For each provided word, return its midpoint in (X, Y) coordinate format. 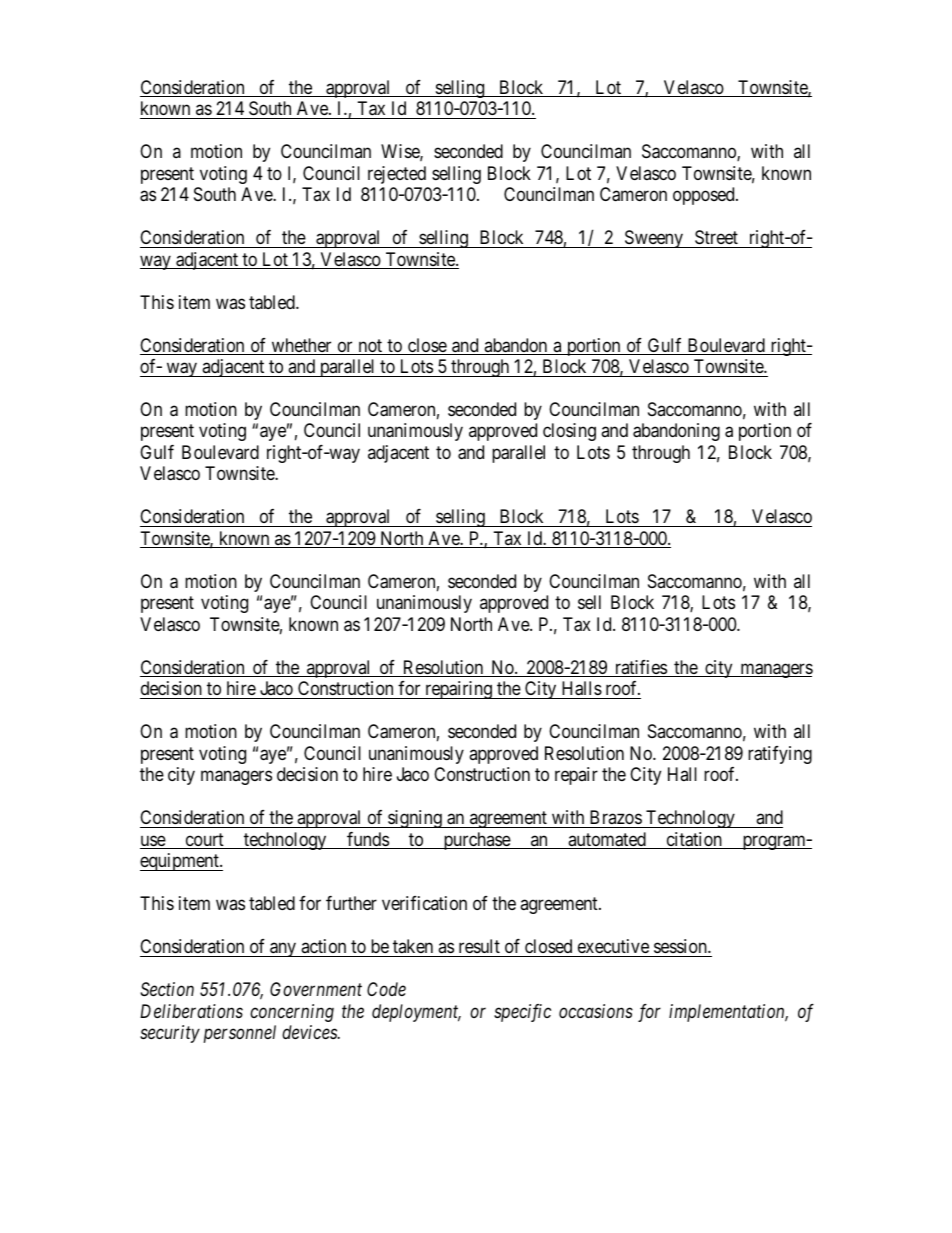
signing (415, 819)
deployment (416, 1013)
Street (716, 237)
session (681, 946)
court (204, 841)
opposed (705, 196)
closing (569, 432)
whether (301, 346)
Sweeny (654, 239)
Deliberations (191, 1011)
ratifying (780, 755)
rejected (397, 175)
